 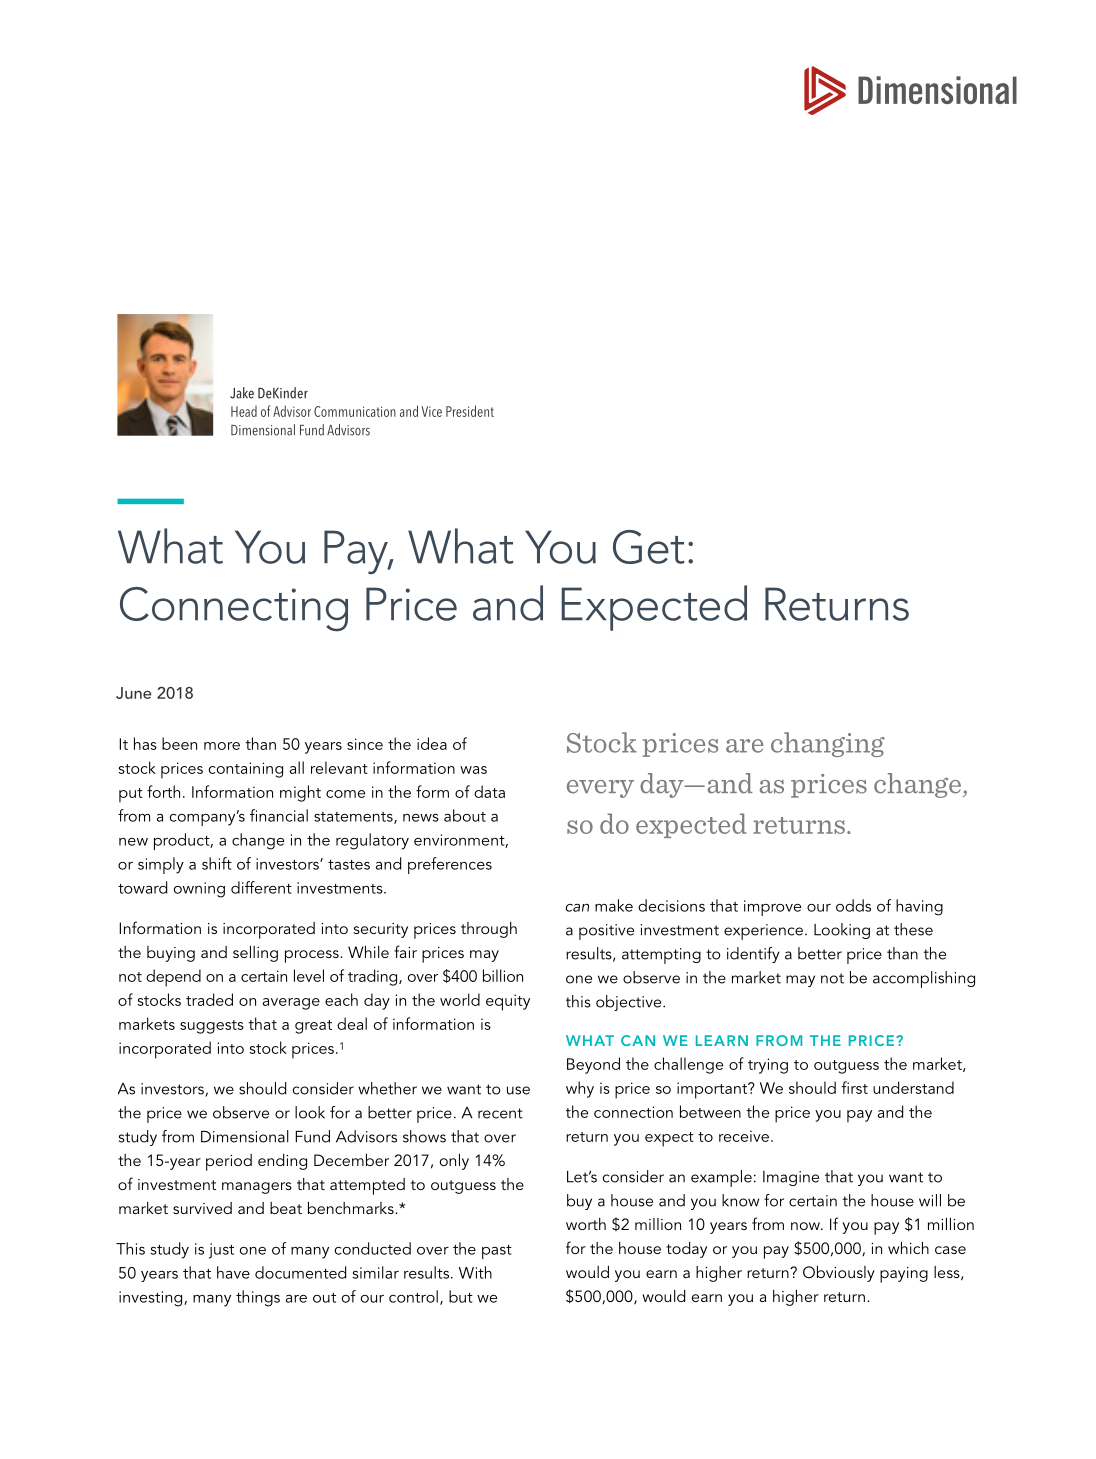 I want to click on more, so click(x=222, y=746).
